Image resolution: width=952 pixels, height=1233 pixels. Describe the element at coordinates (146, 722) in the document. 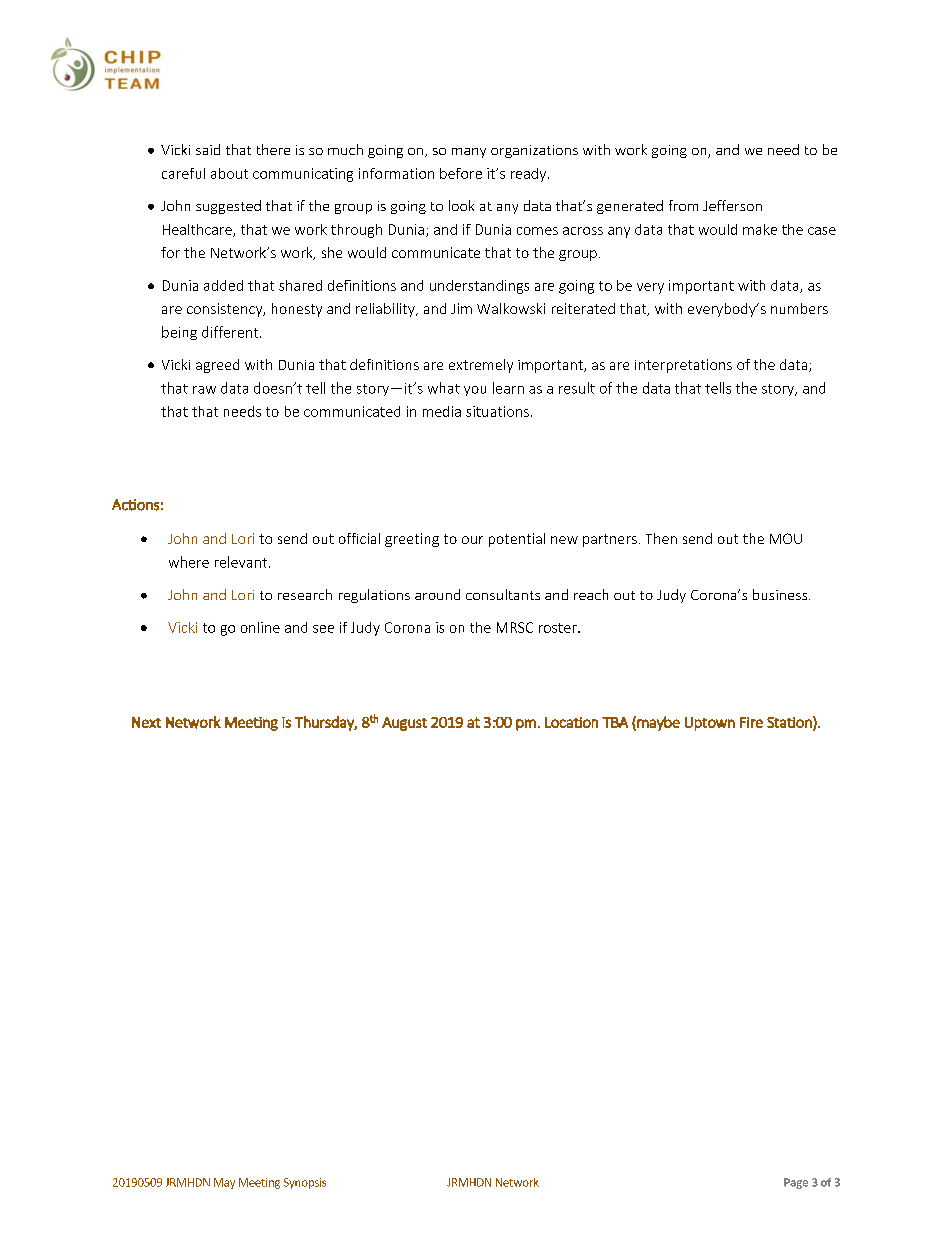

I see `Next` at that location.
